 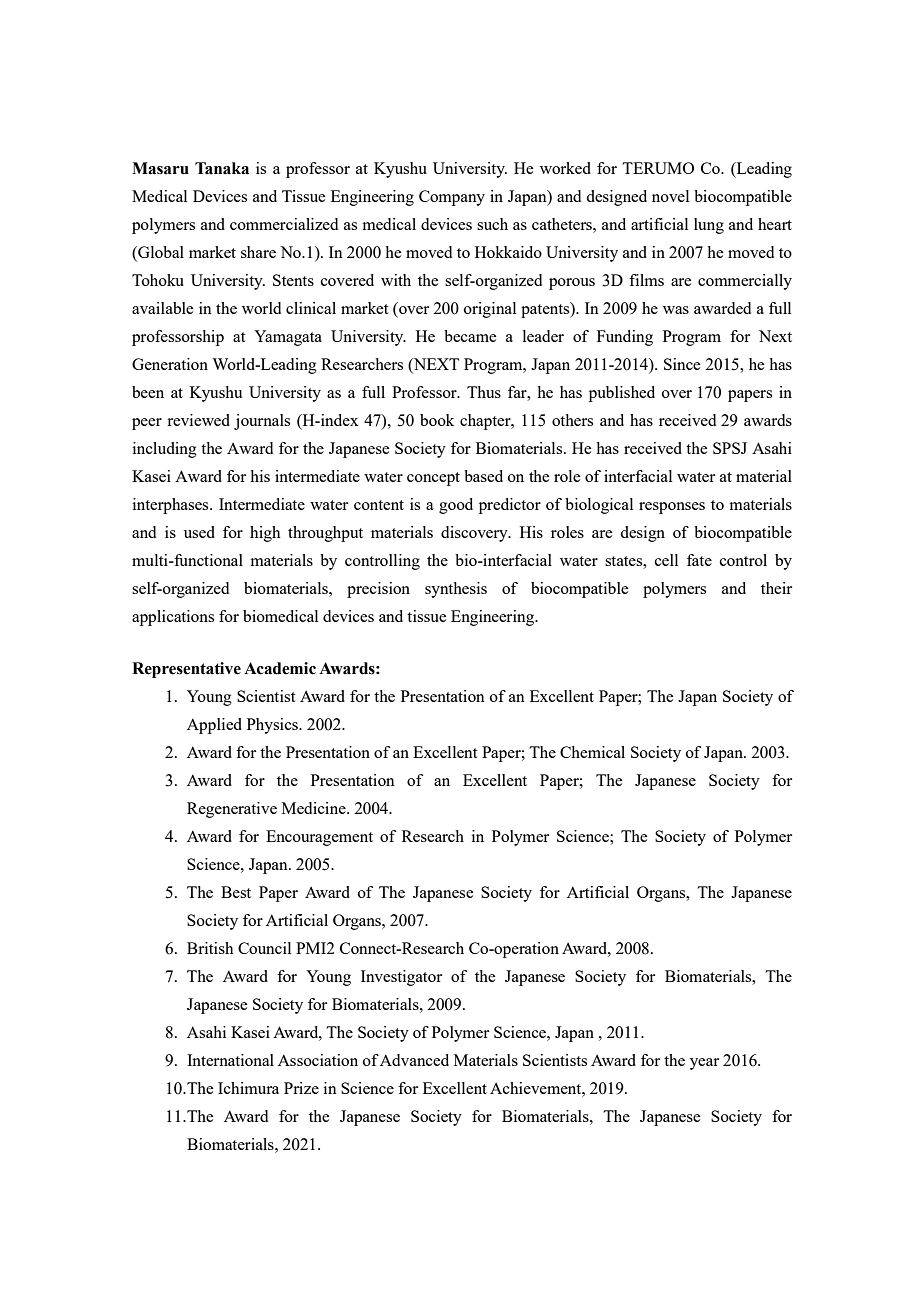 I want to click on Advanced, so click(x=414, y=1060).
